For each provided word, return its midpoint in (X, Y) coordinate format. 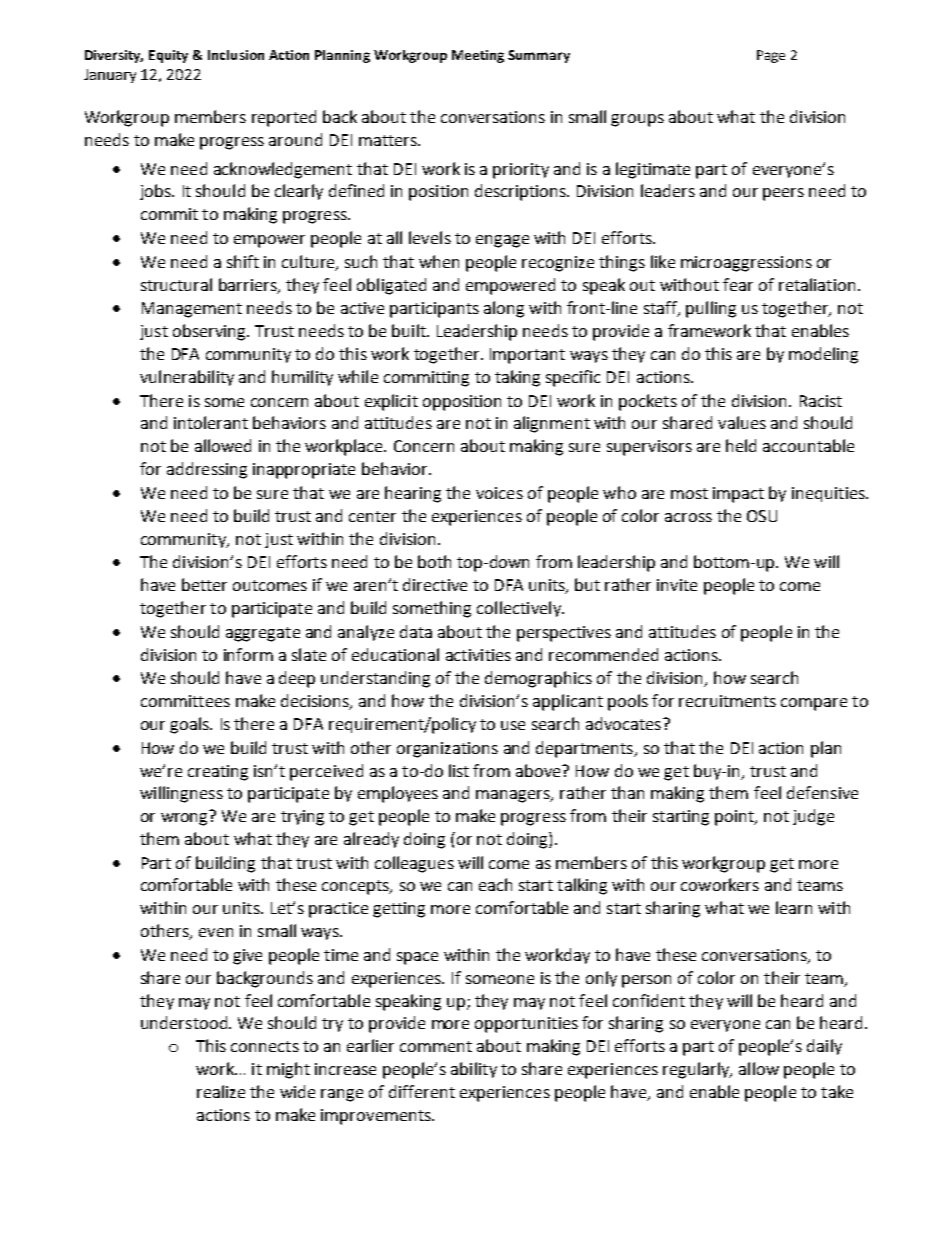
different (422, 1091)
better (204, 584)
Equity (168, 56)
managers (514, 796)
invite (677, 585)
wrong (184, 819)
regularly (697, 1070)
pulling (711, 309)
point (735, 818)
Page (771, 56)
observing (210, 332)
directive (435, 584)
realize (221, 1091)
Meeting (478, 56)
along (504, 309)
